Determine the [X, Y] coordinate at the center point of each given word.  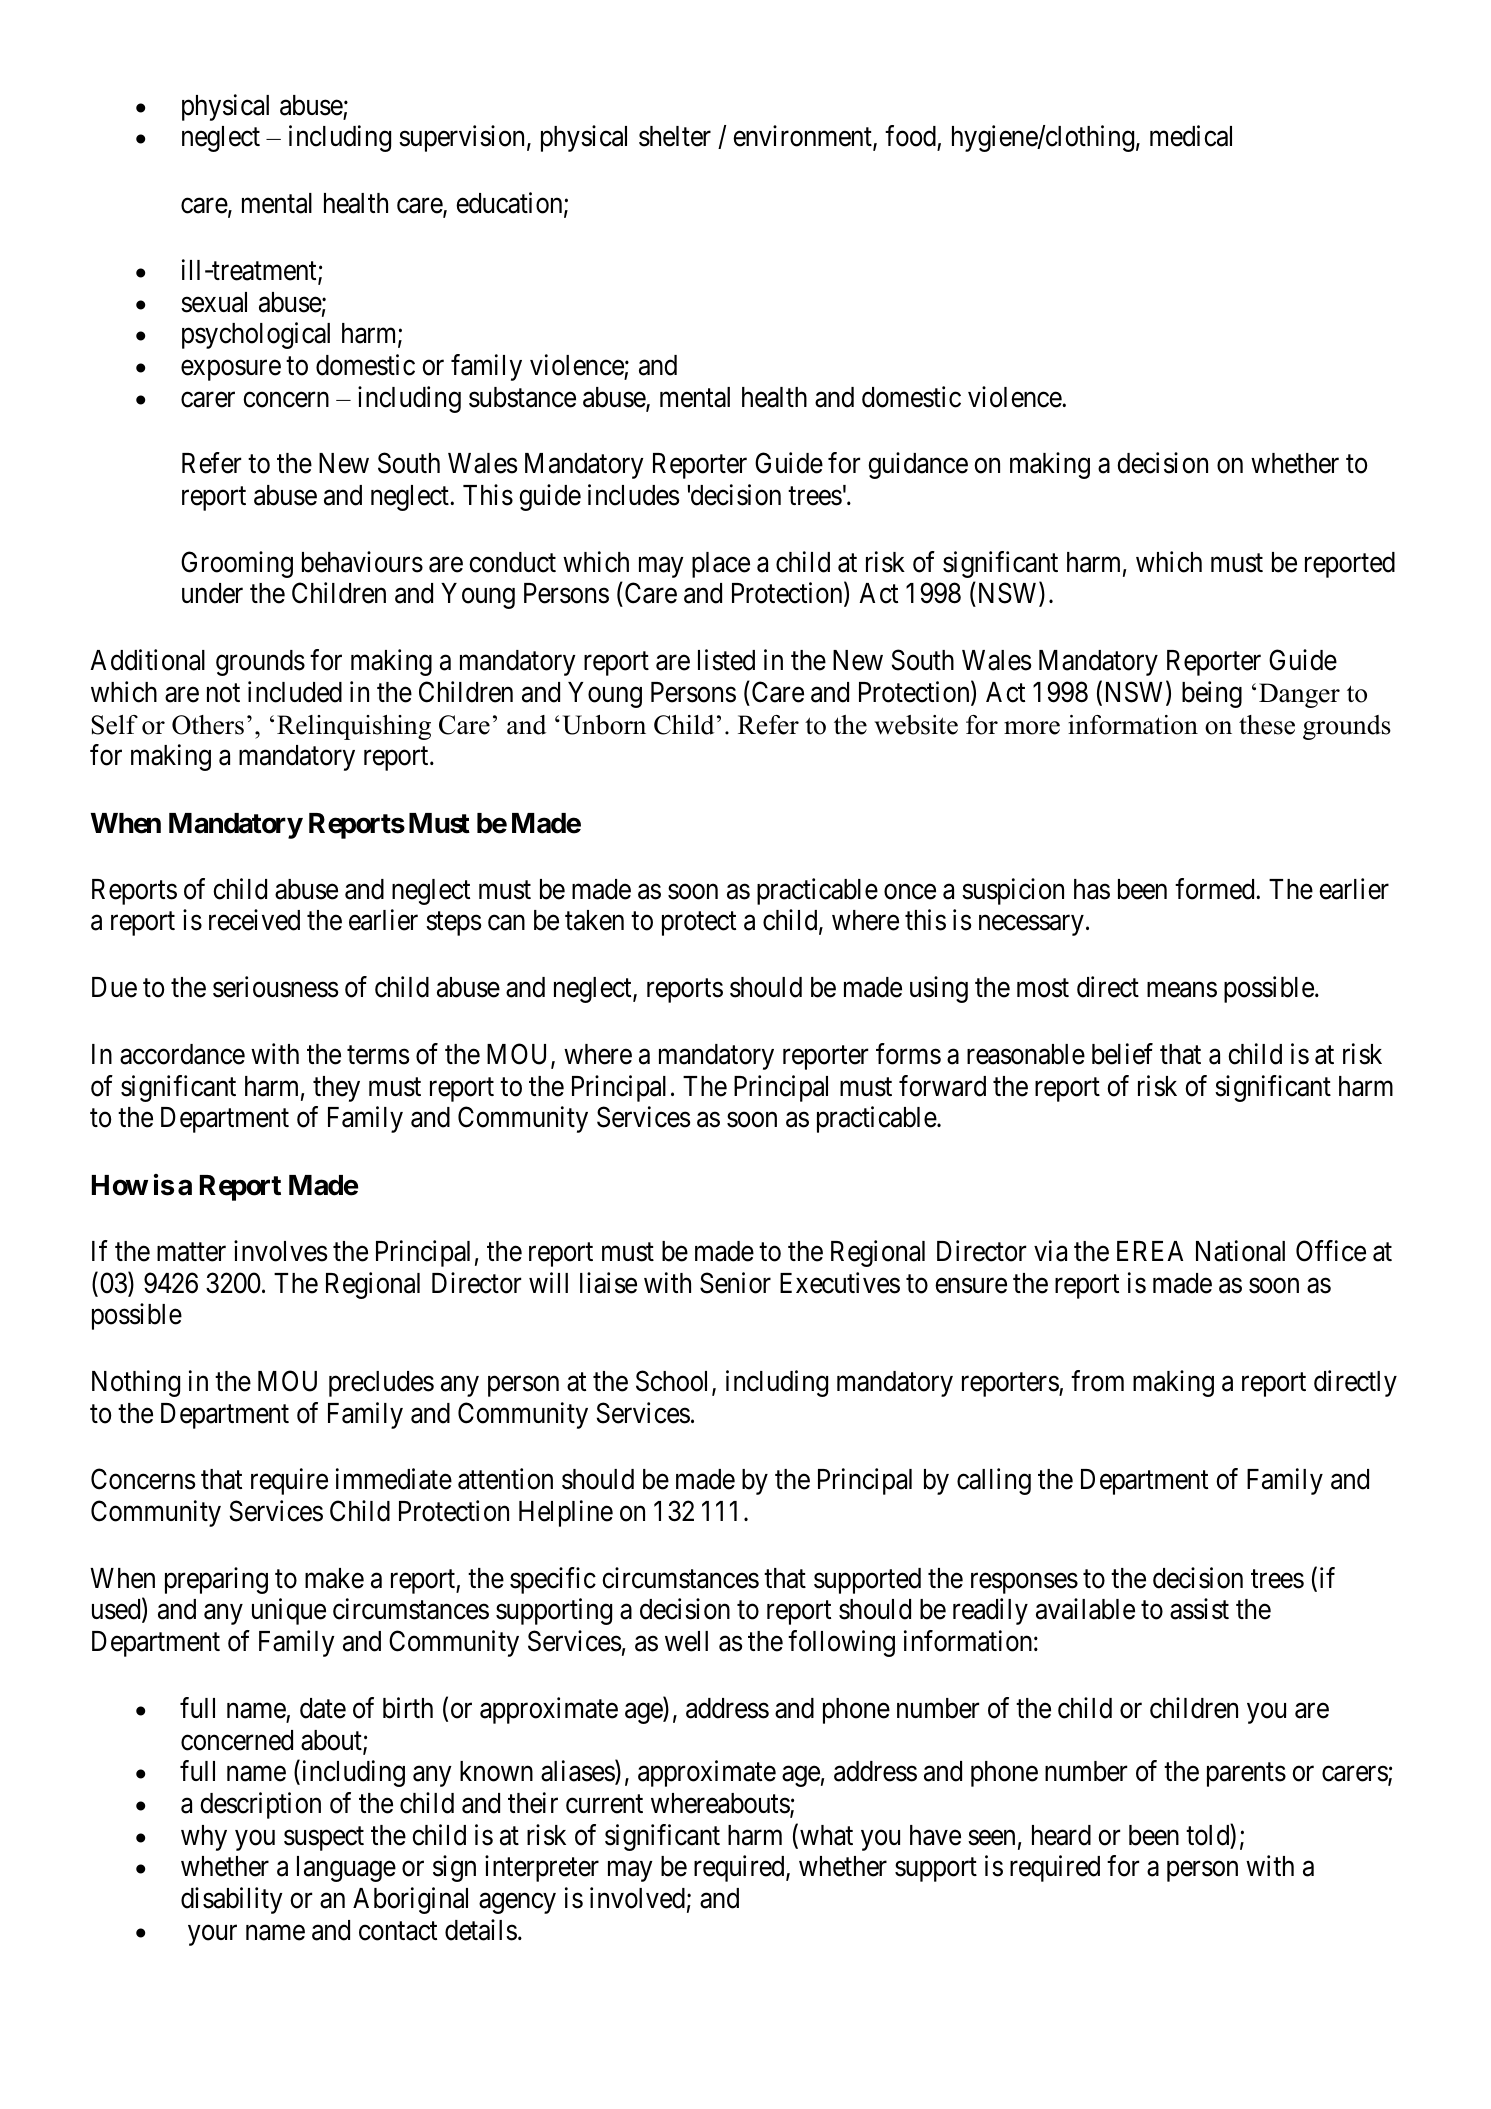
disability [232, 1900]
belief [1122, 1054]
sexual [214, 302]
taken [594, 920]
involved [637, 1898]
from [1097, 1381]
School [674, 1382]
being [1212, 694]
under [212, 593]
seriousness [276, 987]
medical [1191, 136]
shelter [675, 136]
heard [1061, 1835]
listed [726, 660]
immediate [394, 1479]
